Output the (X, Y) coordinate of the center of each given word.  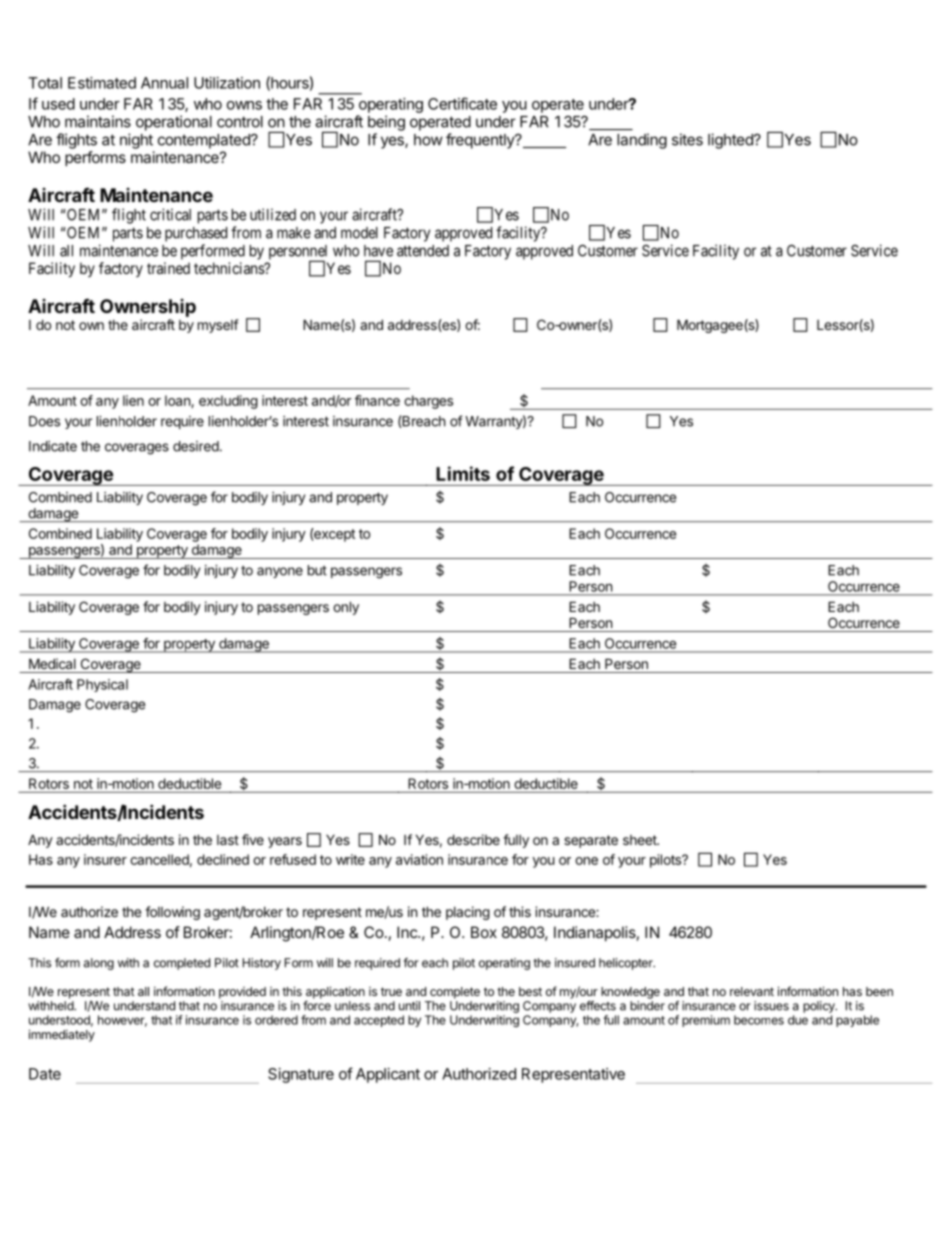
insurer (105, 859)
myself (218, 326)
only (346, 608)
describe (473, 839)
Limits (463, 473)
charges (428, 402)
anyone (280, 572)
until (409, 1006)
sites (687, 139)
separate (591, 841)
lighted (731, 141)
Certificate (462, 103)
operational (174, 123)
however (122, 1021)
